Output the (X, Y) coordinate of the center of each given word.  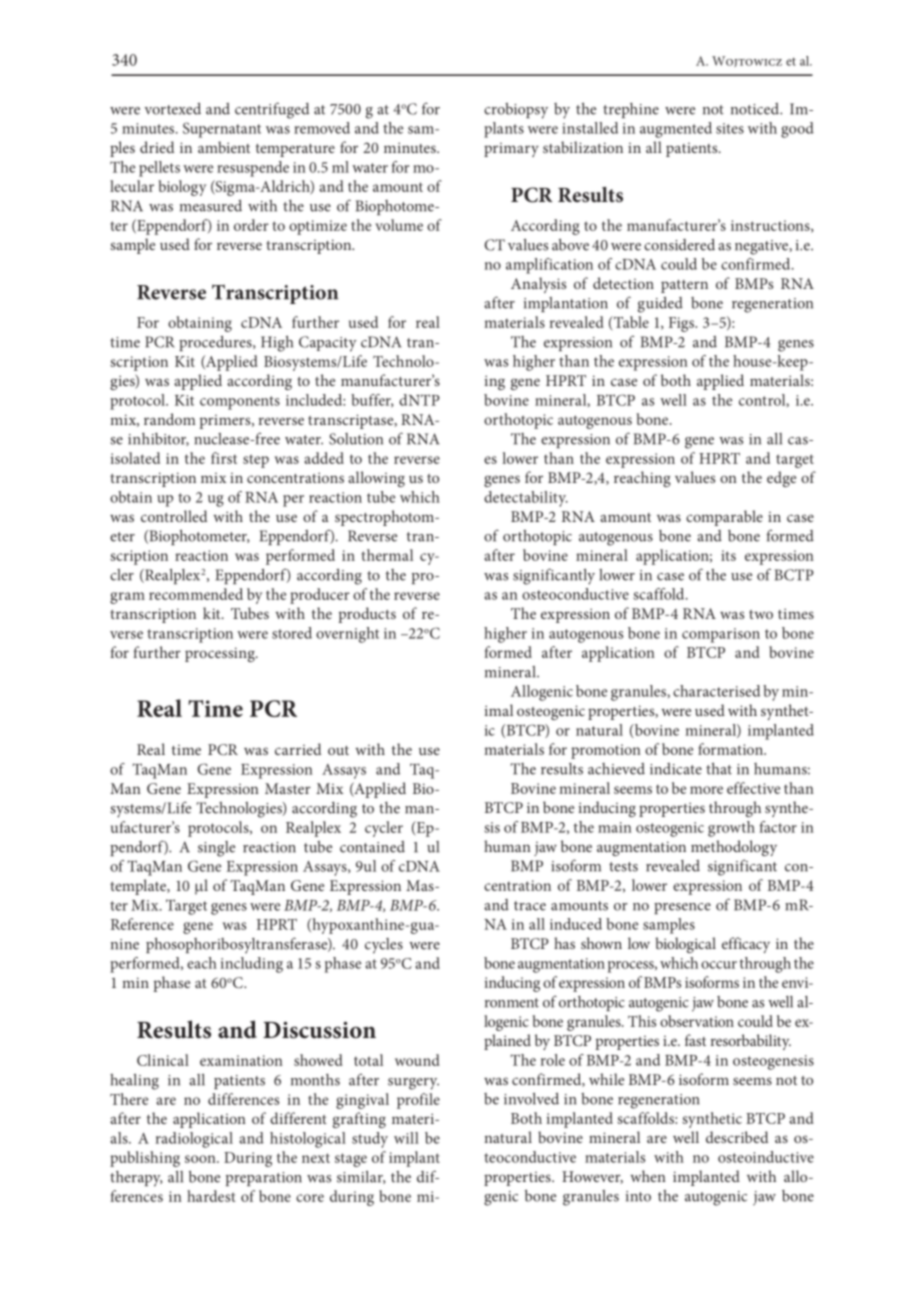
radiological (194, 1140)
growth (731, 829)
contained (372, 847)
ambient (224, 147)
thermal (387, 555)
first (224, 458)
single (216, 849)
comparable (724, 518)
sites (730, 128)
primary (511, 150)
